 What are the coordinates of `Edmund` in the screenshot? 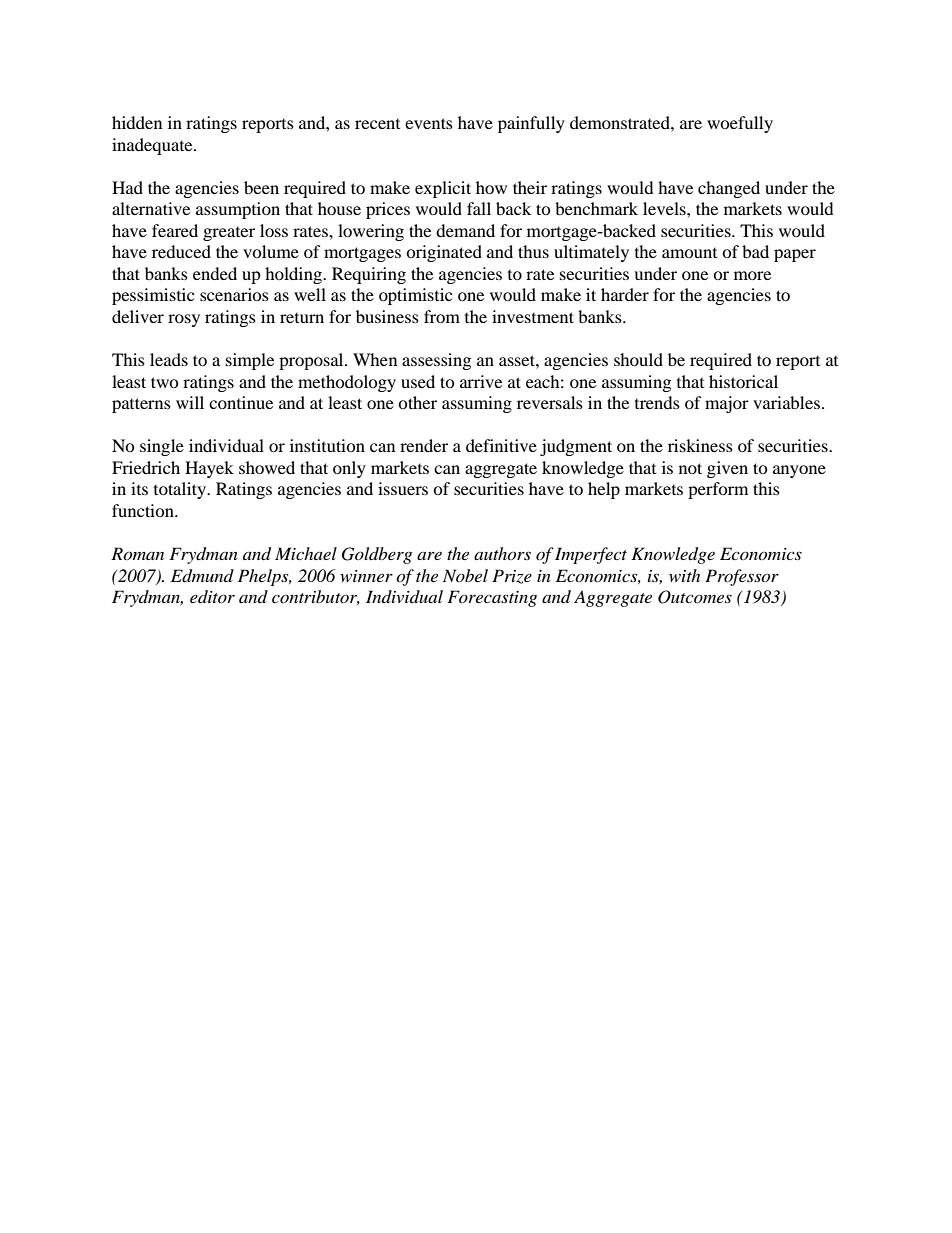 It's located at (202, 576).
